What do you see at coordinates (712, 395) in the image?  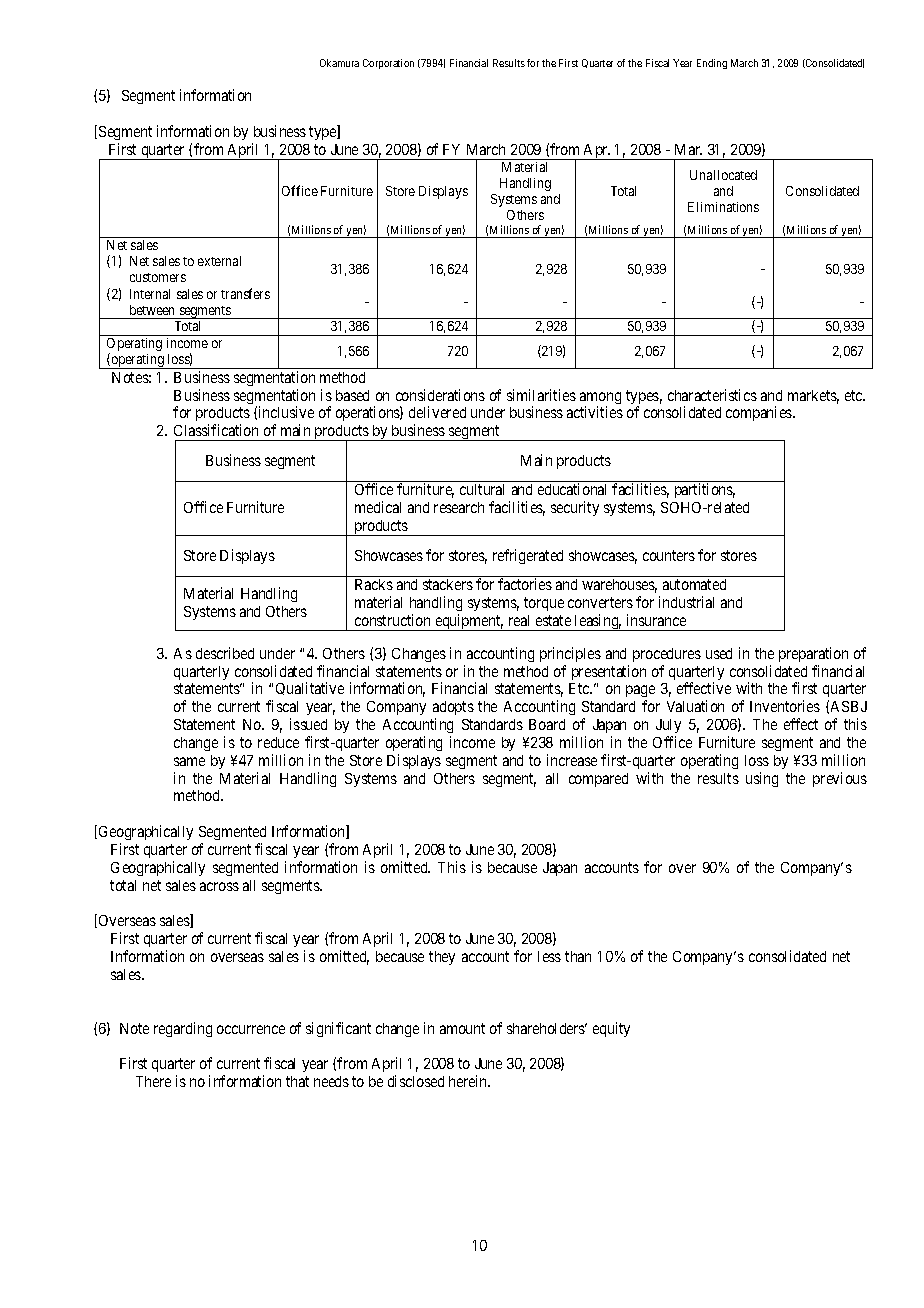 I see `characteristics` at bounding box center [712, 395].
